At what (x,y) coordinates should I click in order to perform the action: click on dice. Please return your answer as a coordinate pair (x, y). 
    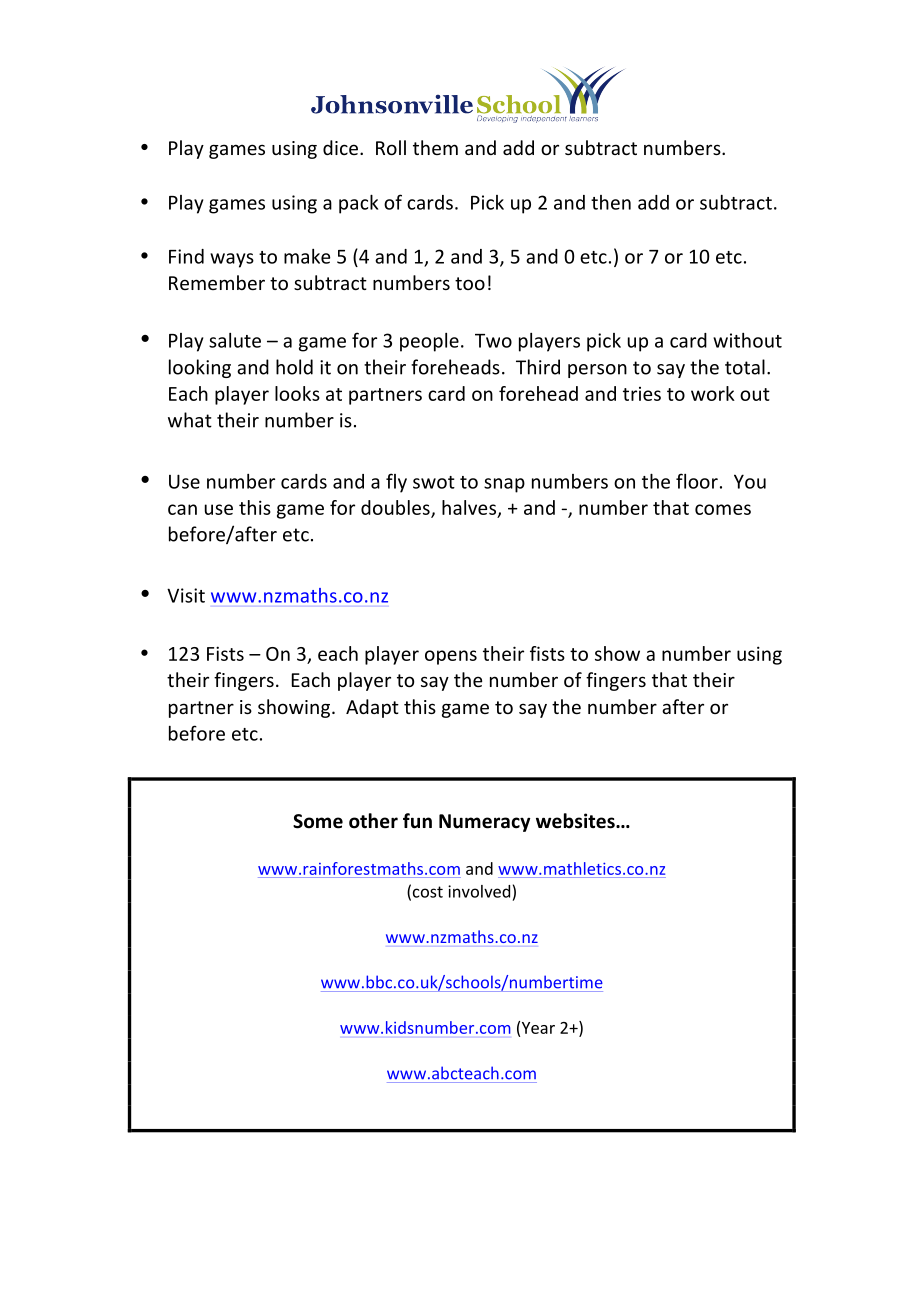
    Looking at the image, I should click on (340, 147).
